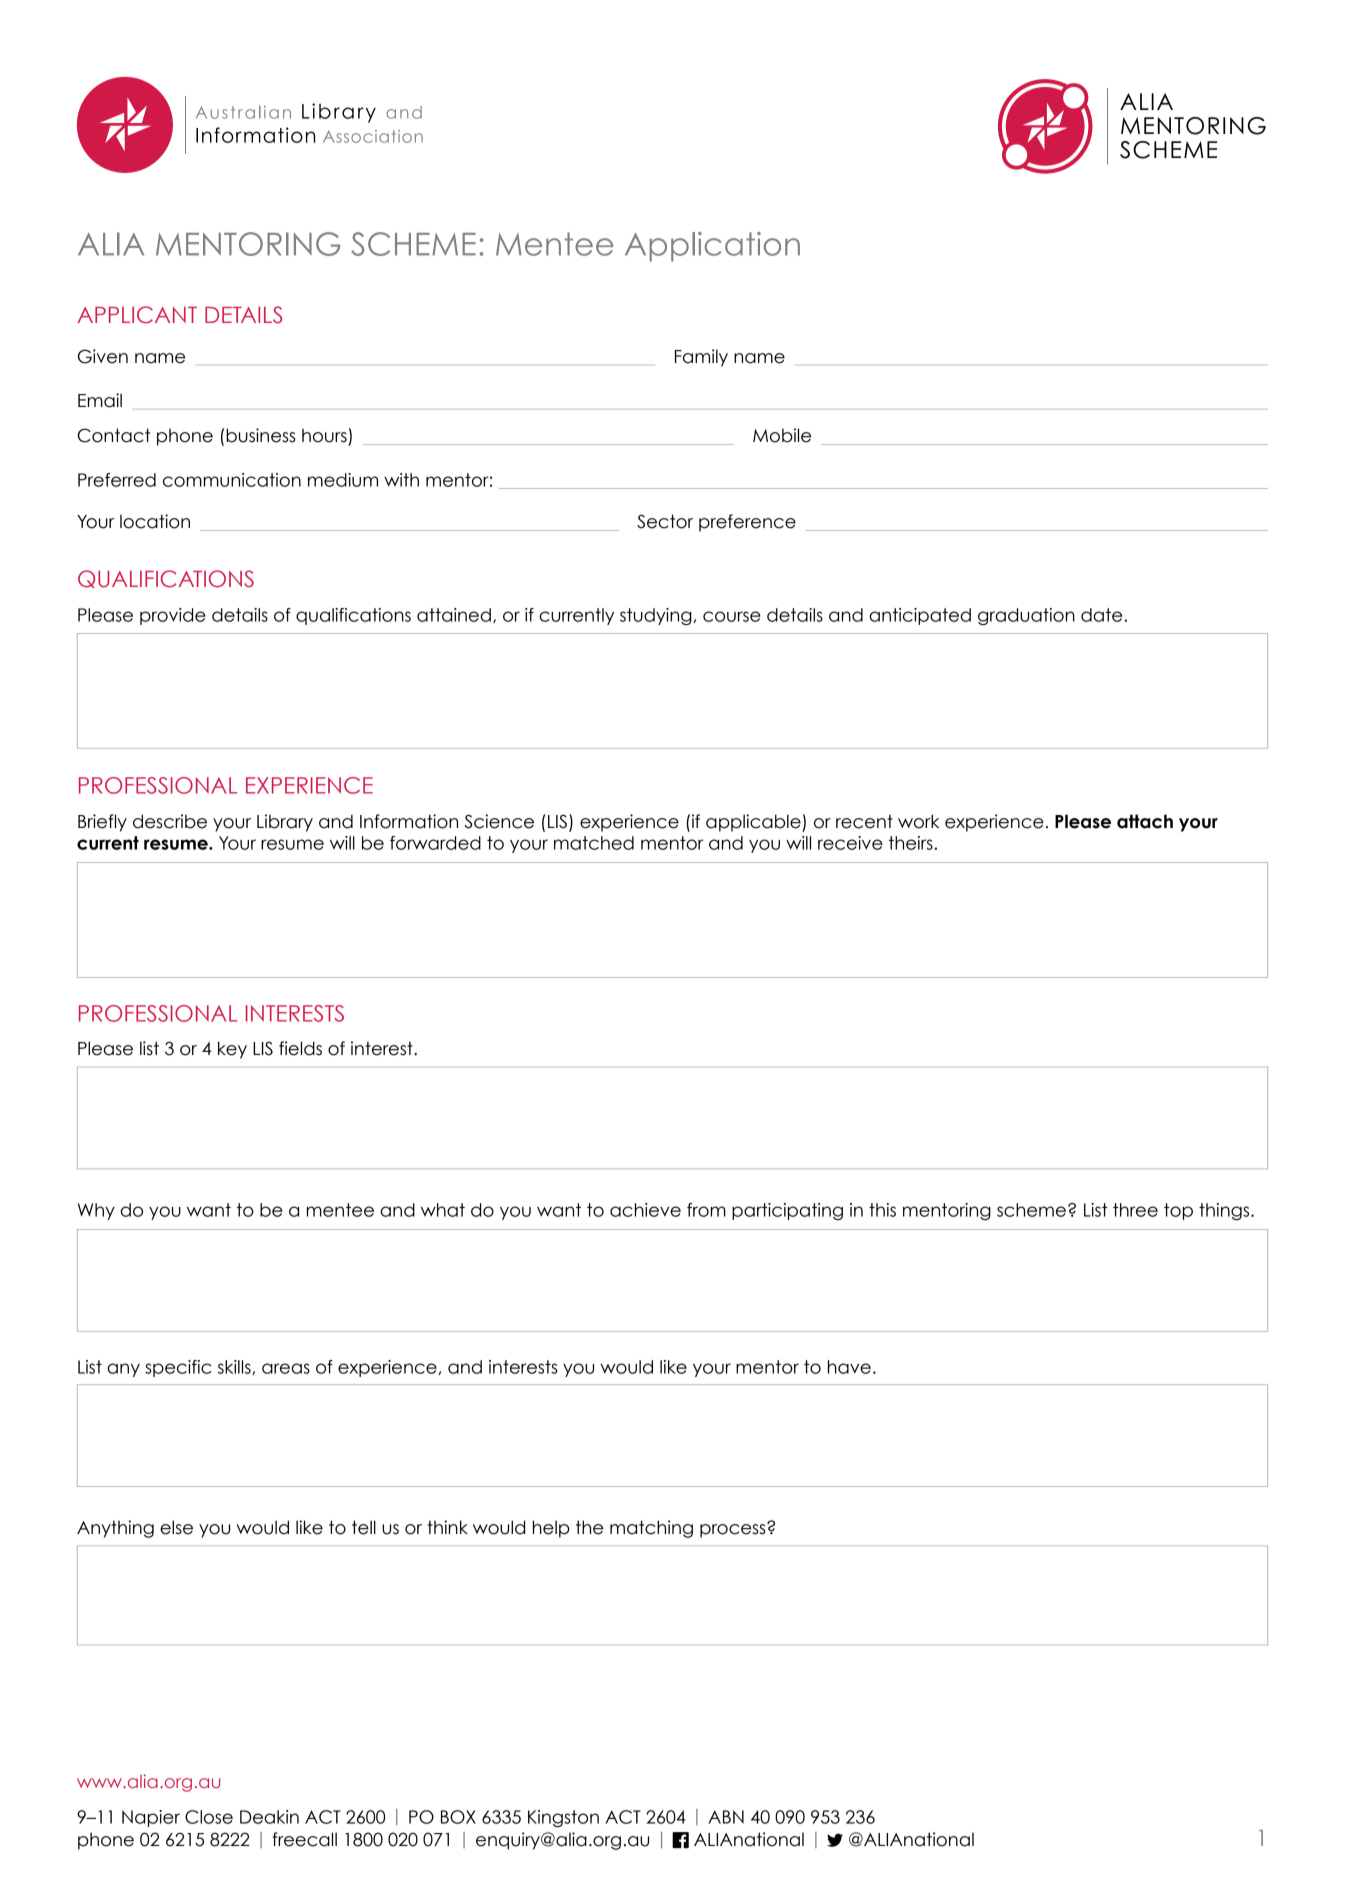 The height and width of the document is (1902, 1345). Describe the element at coordinates (657, 616) in the document. I see `studying` at that location.
